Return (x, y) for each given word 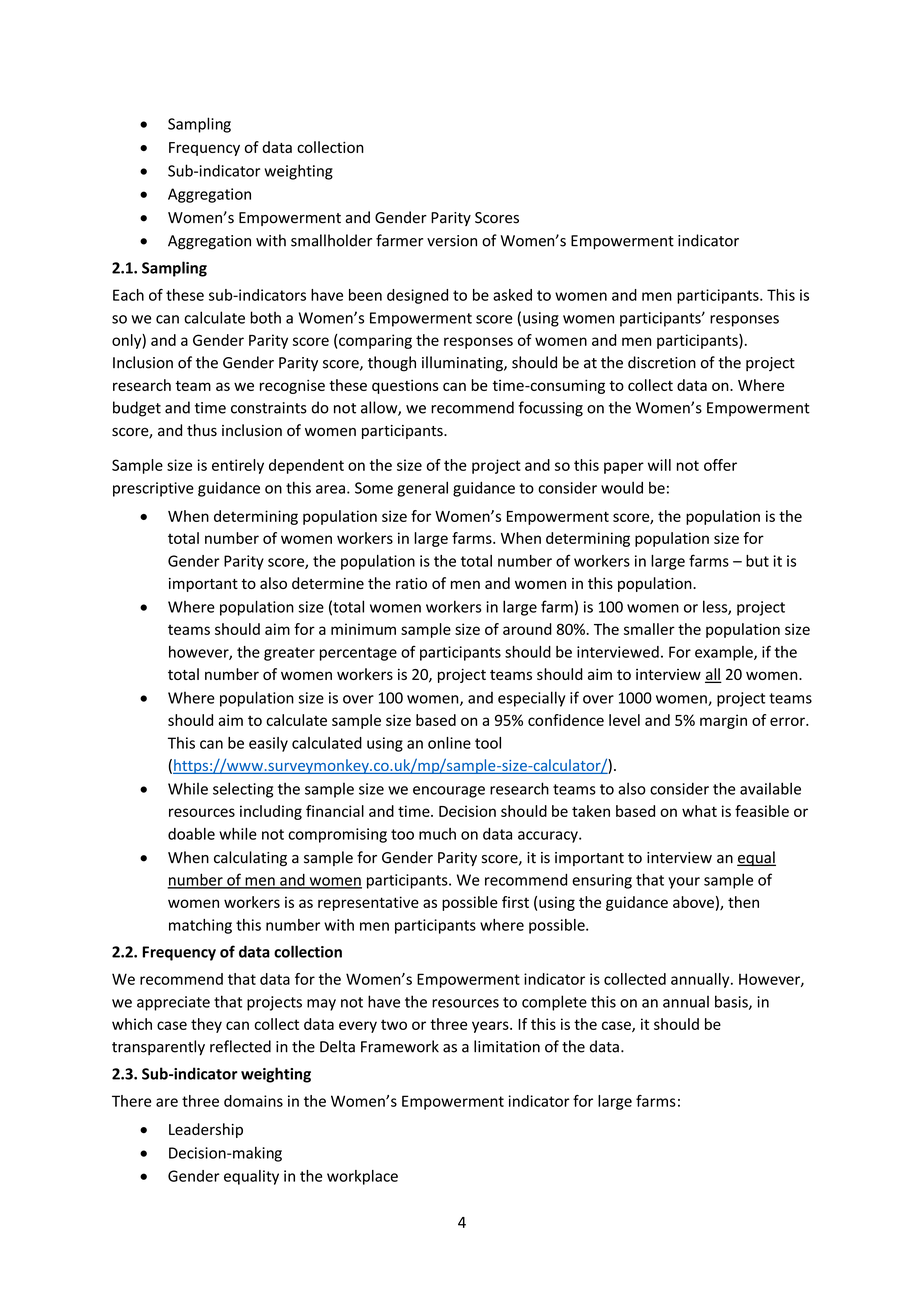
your (684, 883)
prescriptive (153, 489)
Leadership (206, 1130)
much (437, 834)
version (452, 241)
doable (191, 834)
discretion (662, 362)
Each (128, 295)
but (757, 561)
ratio (411, 583)
